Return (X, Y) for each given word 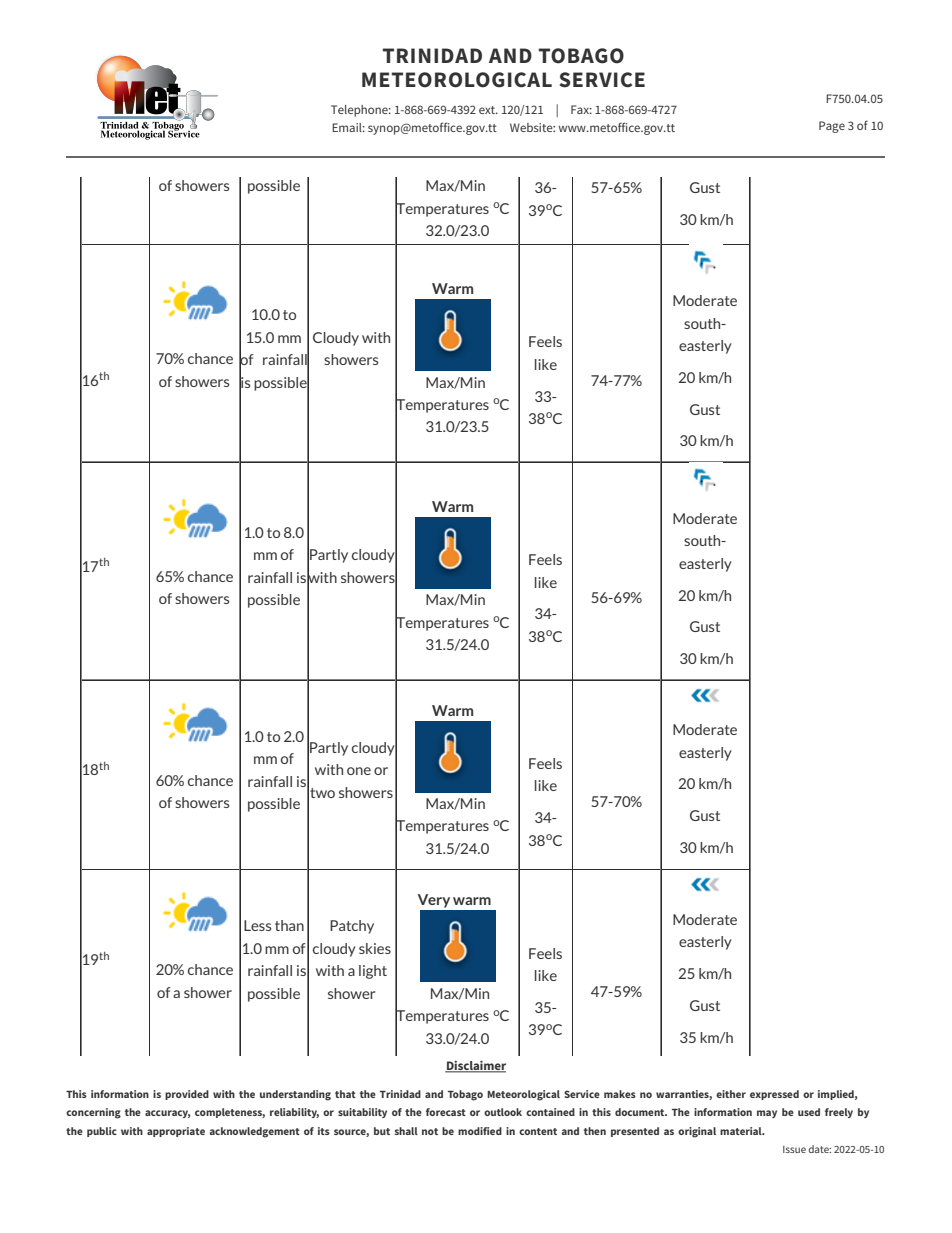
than (289, 925)
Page (832, 127)
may (767, 1114)
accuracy (167, 1114)
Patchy (352, 927)
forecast (446, 1112)
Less (258, 925)
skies (375, 948)
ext (488, 110)
